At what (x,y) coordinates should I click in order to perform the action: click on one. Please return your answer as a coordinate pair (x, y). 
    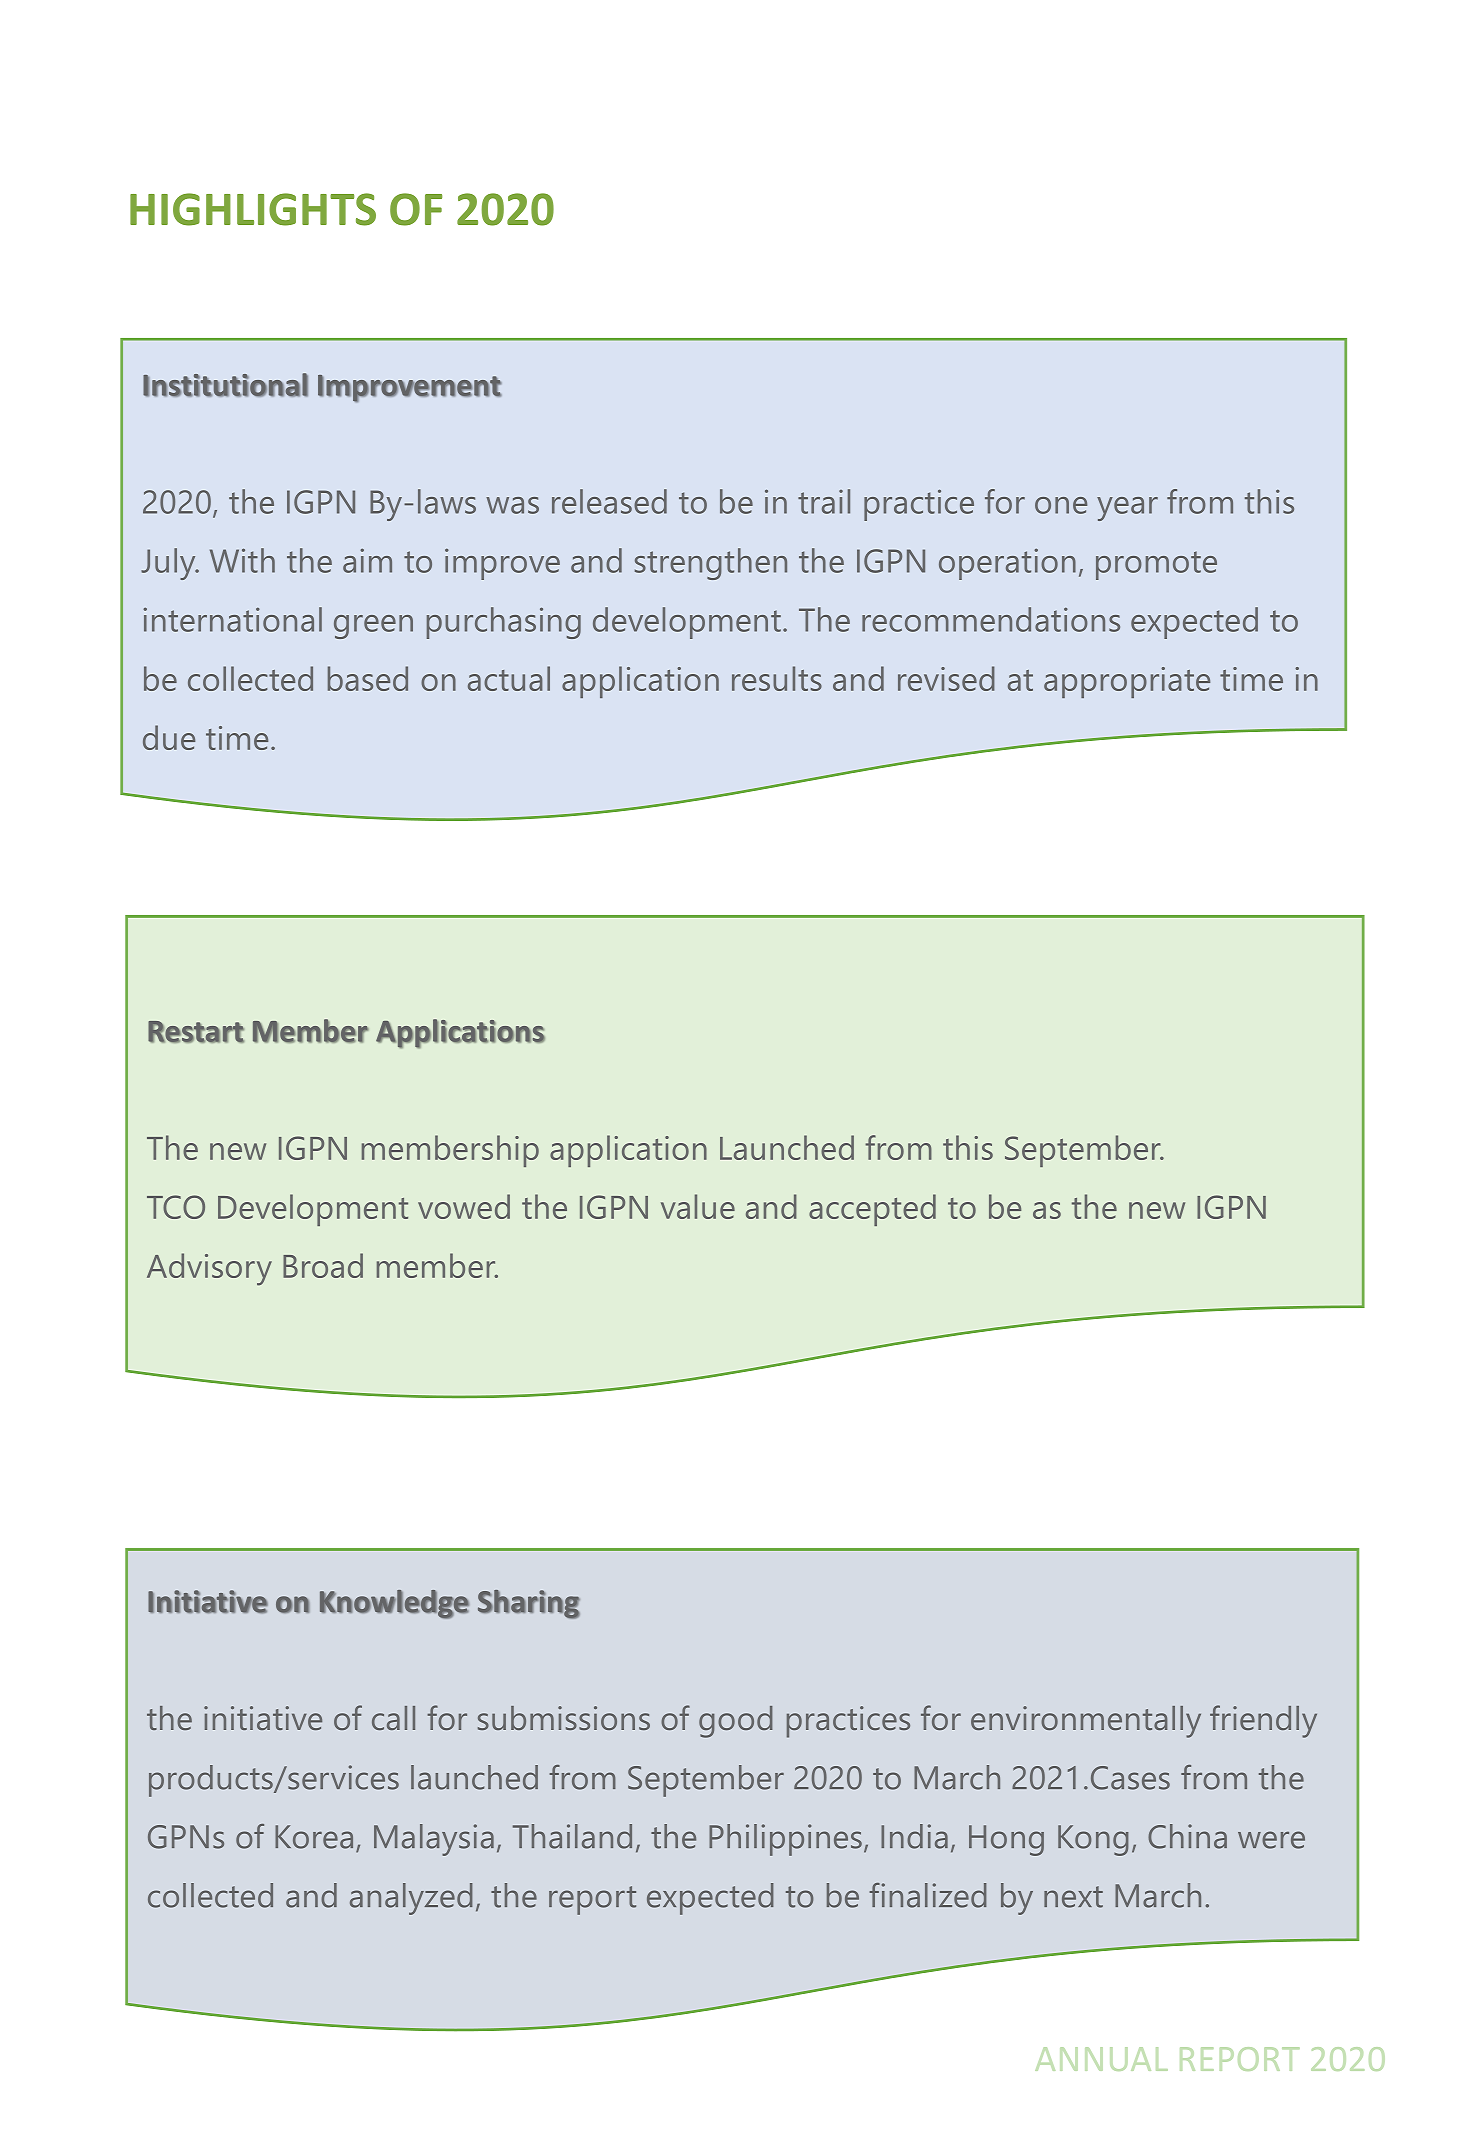
    Looking at the image, I should click on (1061, 505).
